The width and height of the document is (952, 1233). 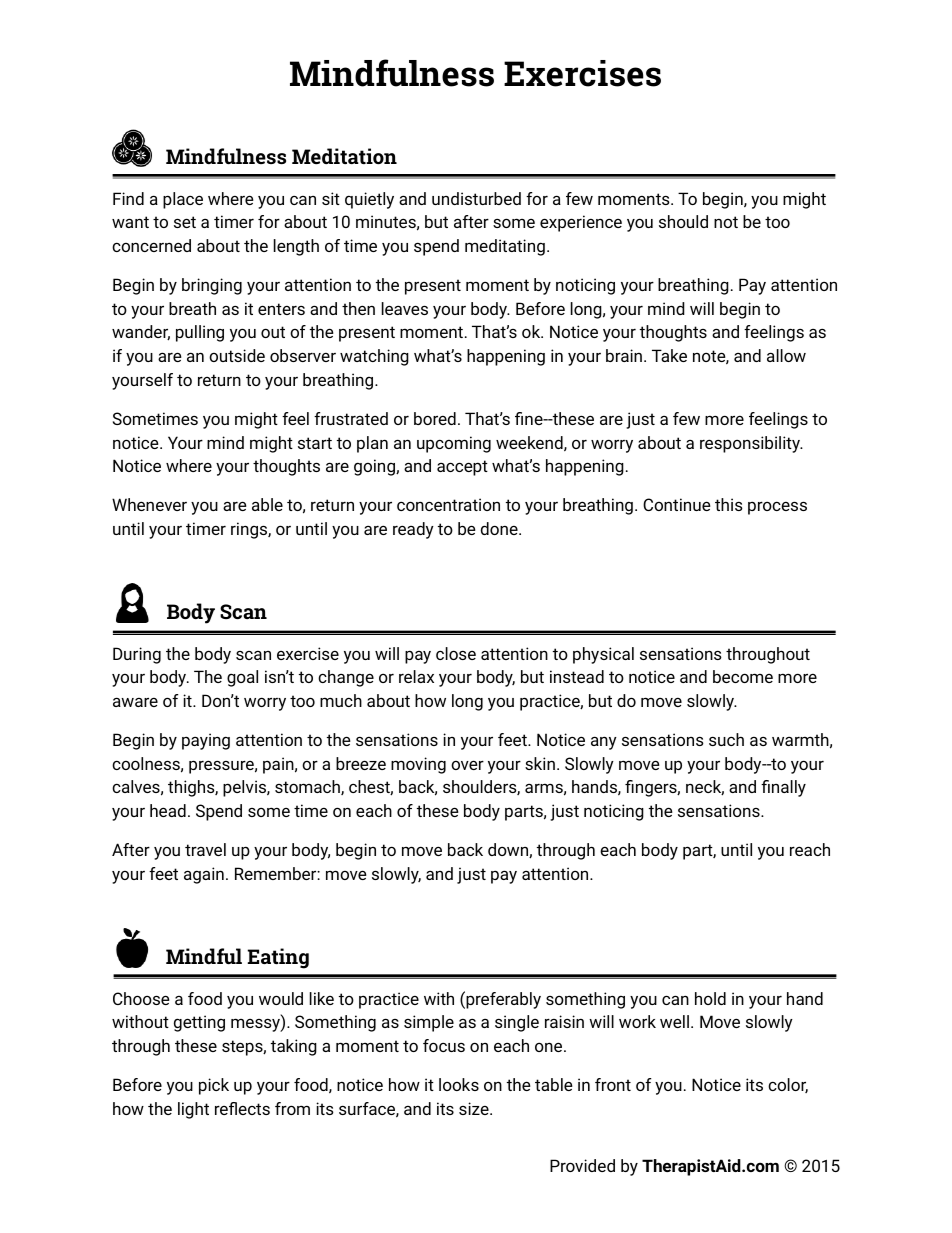 I want to click on become, so click(x=743, y=676).
